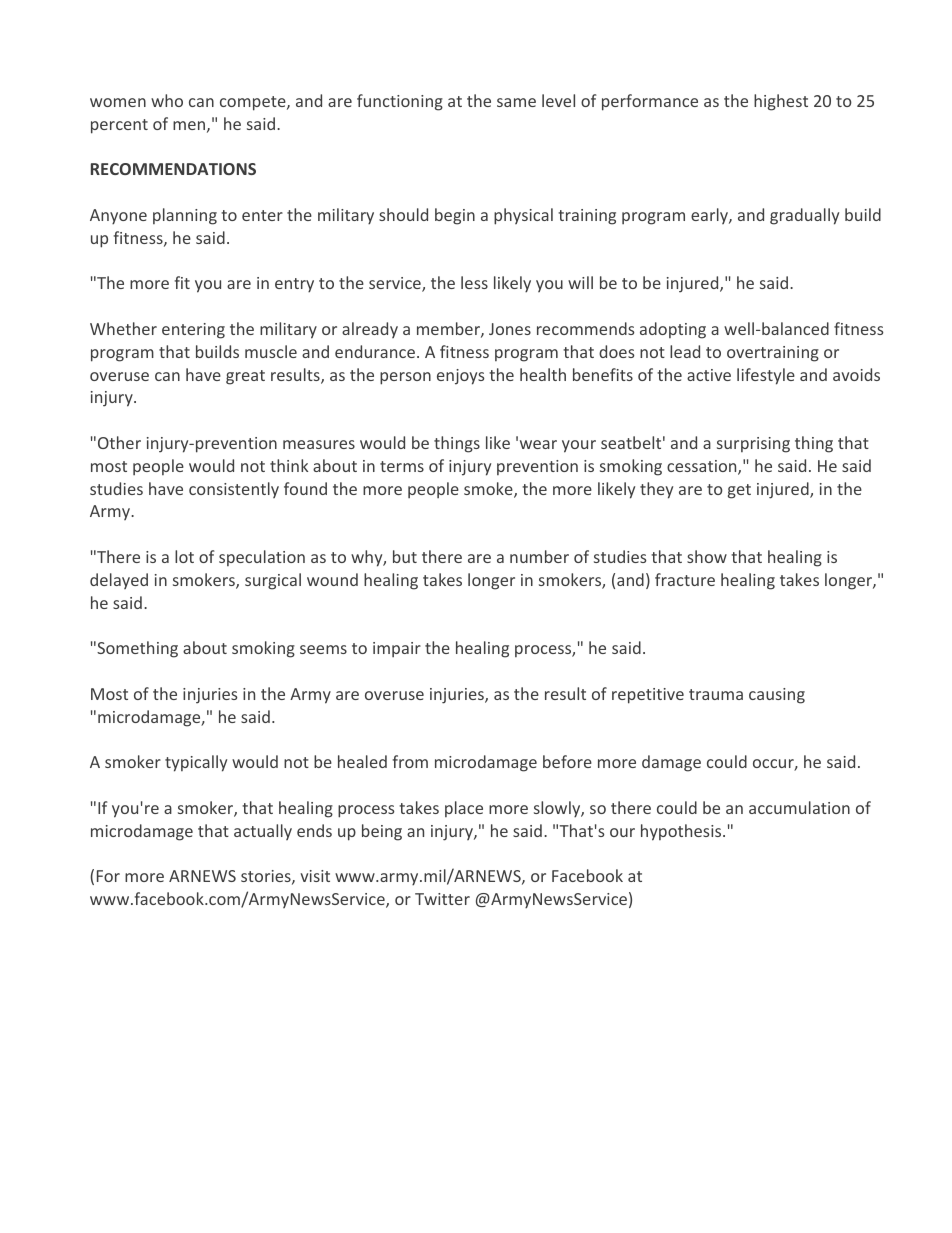  Describe the element at coordinates (682, 832) in the document. I see `hypothesis` at that location.
